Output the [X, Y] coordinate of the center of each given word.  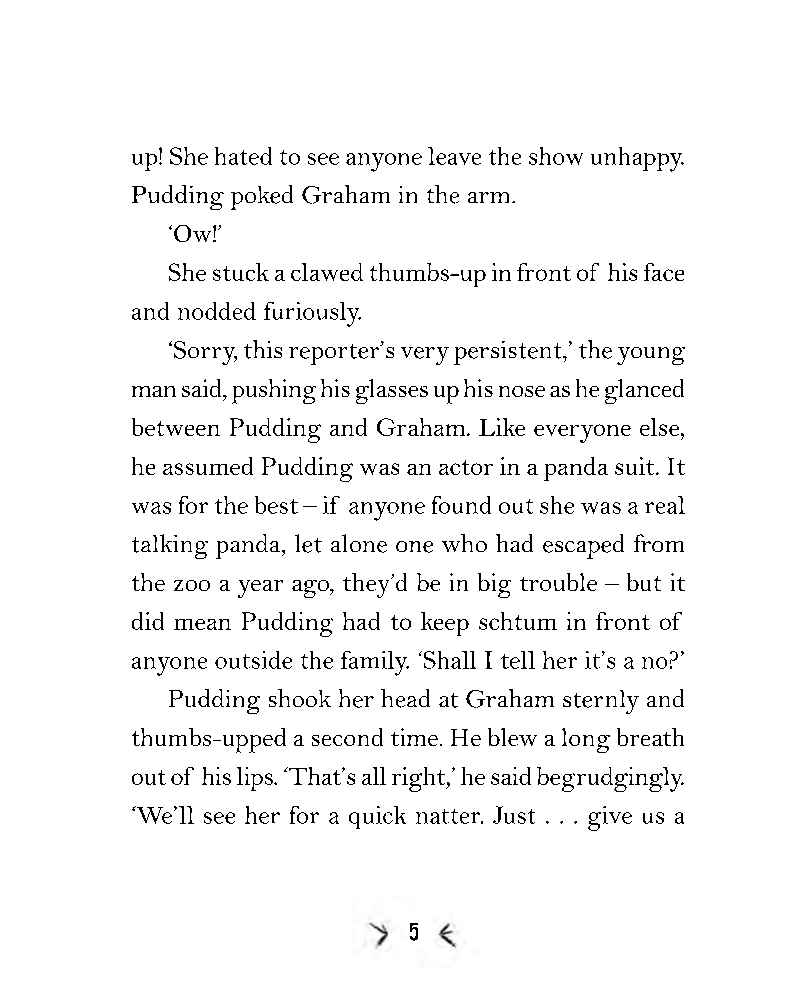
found [461, 505]
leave [454, 156]
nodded [217, 311]
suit [636, 466]
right [420, 779]
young [651, 356]
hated [243, 156]
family [375, 663]
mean [202, 624]
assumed [208, 466]
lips [256, 779]
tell [518, 660]
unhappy [637, 159]
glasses [392, 391]
